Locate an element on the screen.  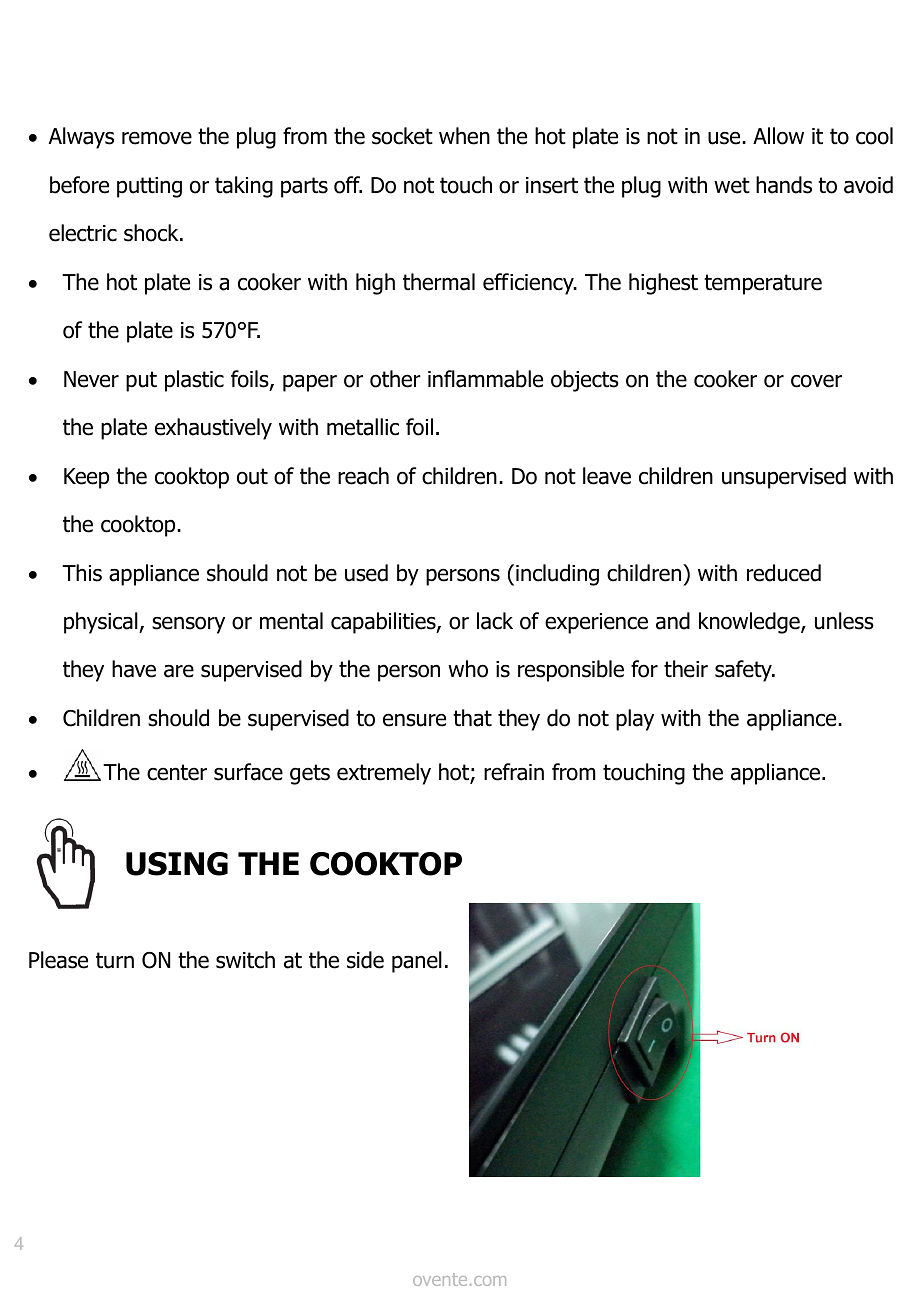
when is located at coordinates (464, 136).
